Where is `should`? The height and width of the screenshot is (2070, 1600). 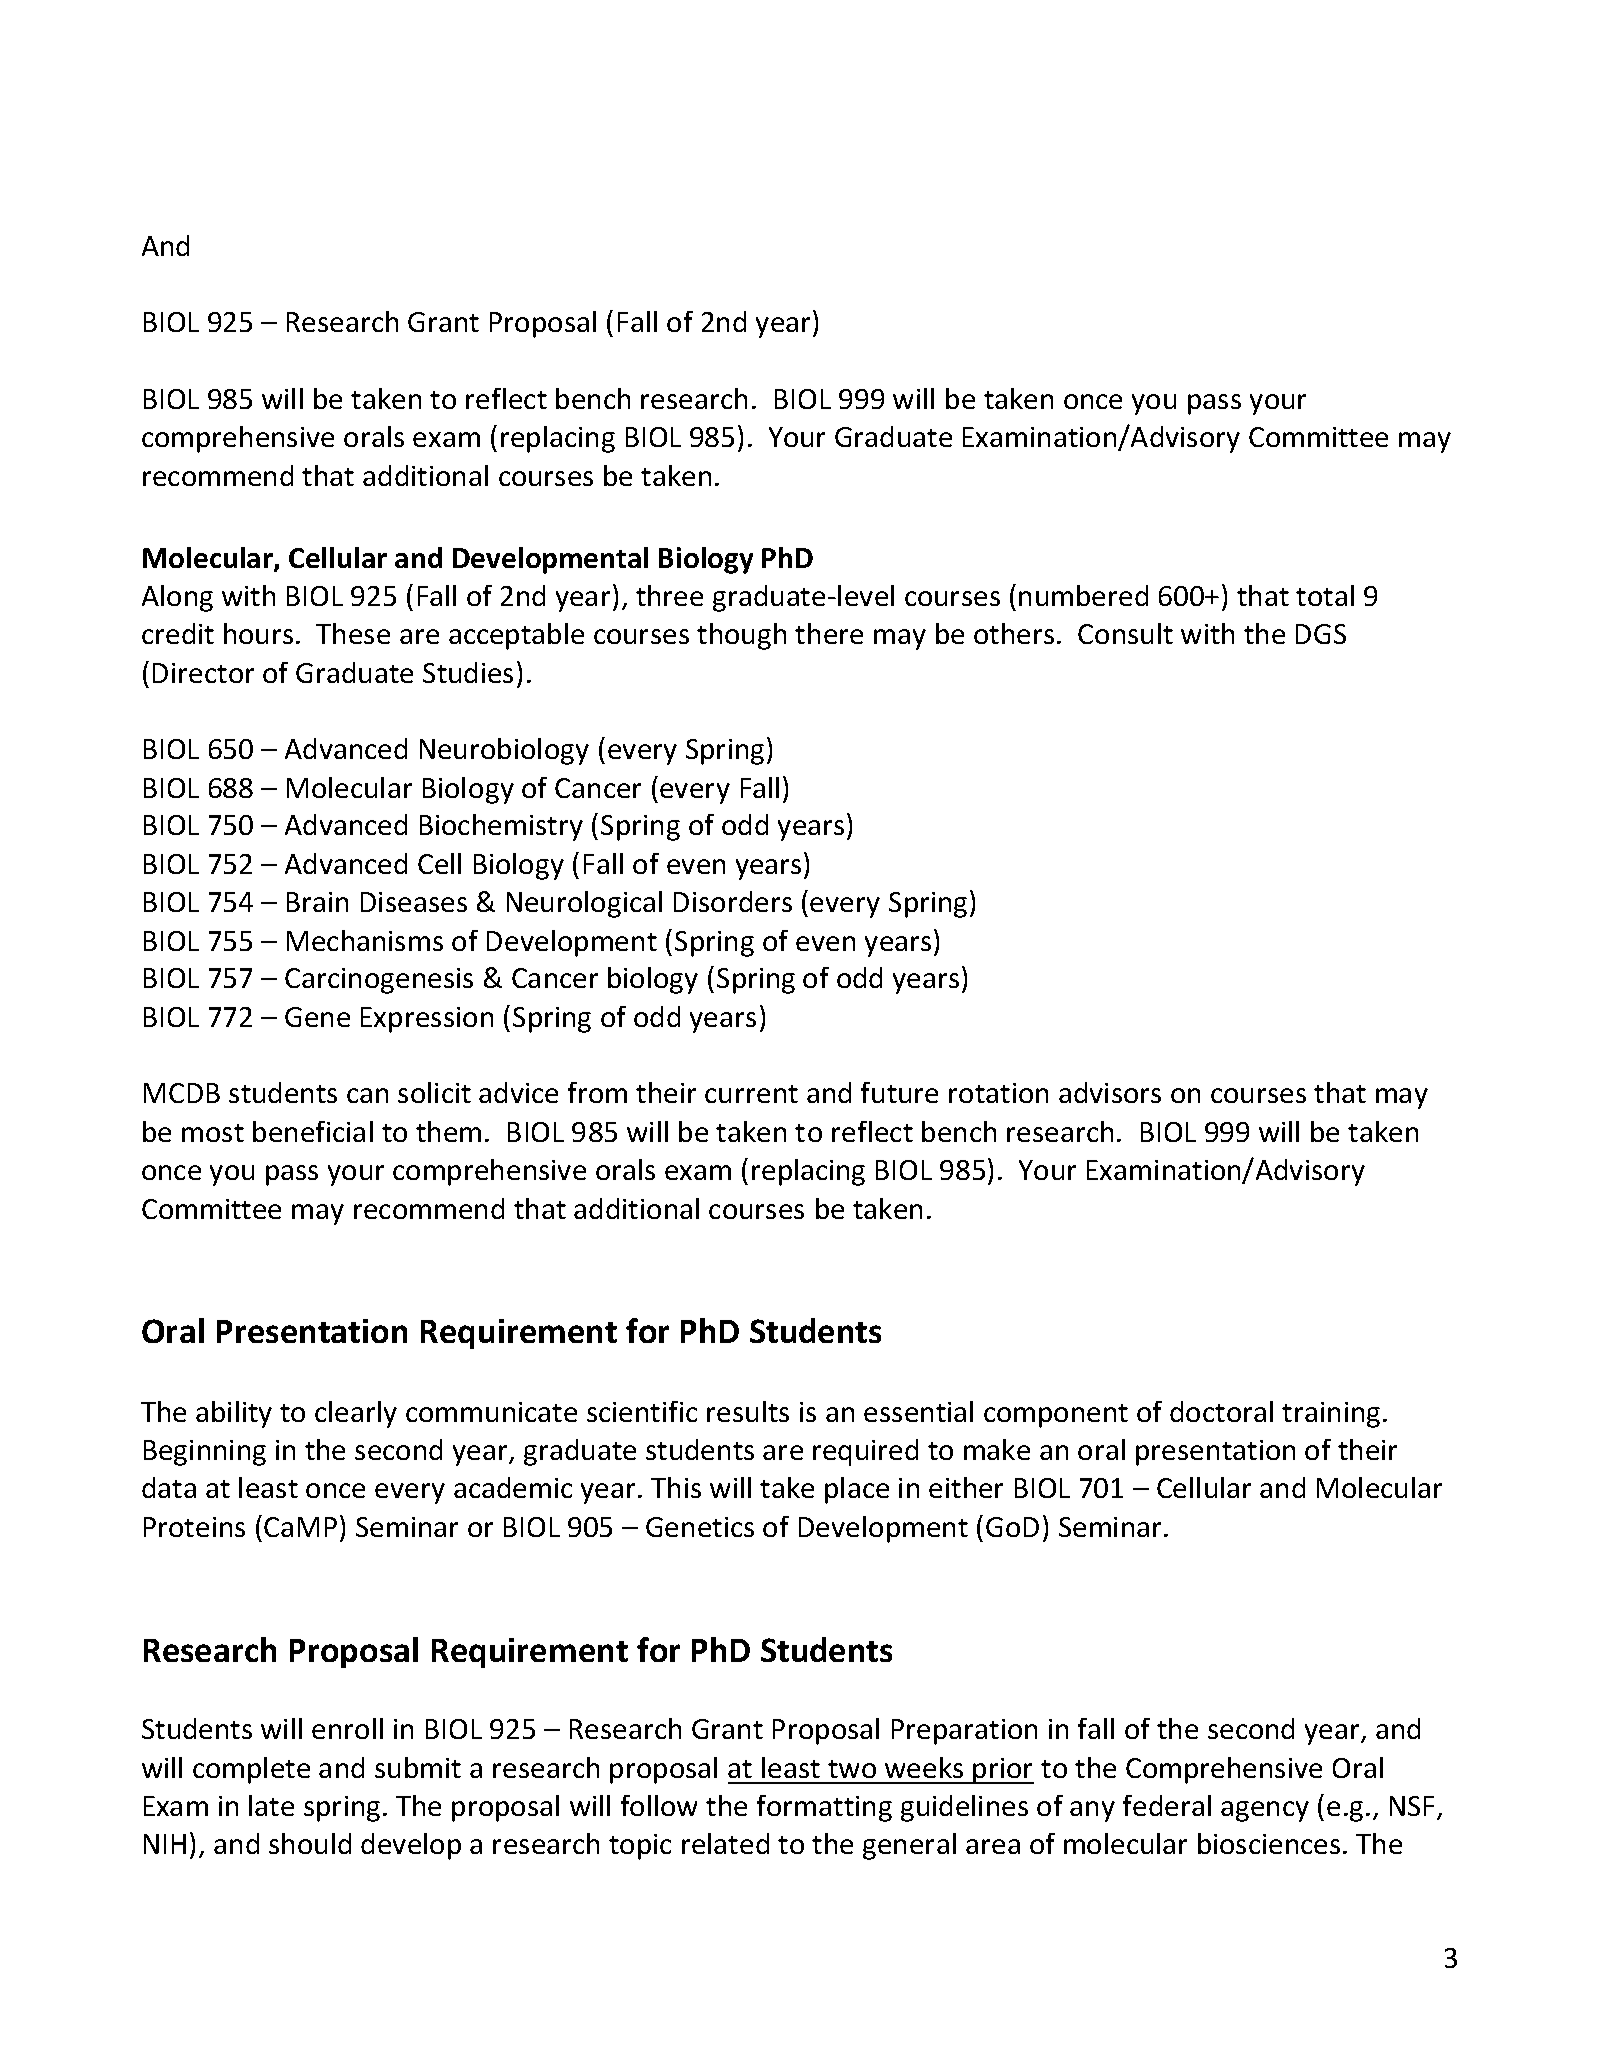
should is located at coordinates (310, 1843).
